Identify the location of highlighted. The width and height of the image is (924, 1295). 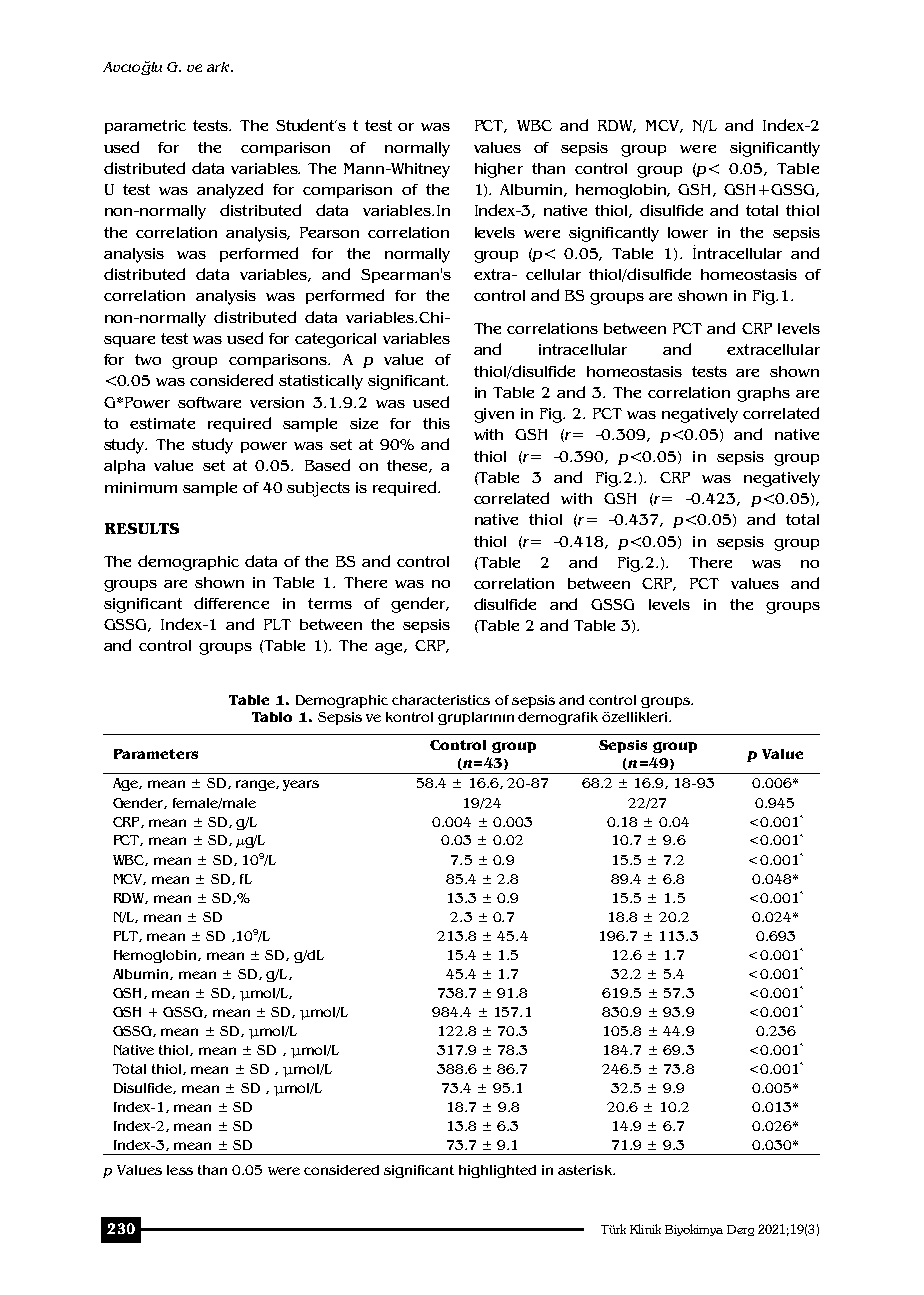
(497, 1171).
